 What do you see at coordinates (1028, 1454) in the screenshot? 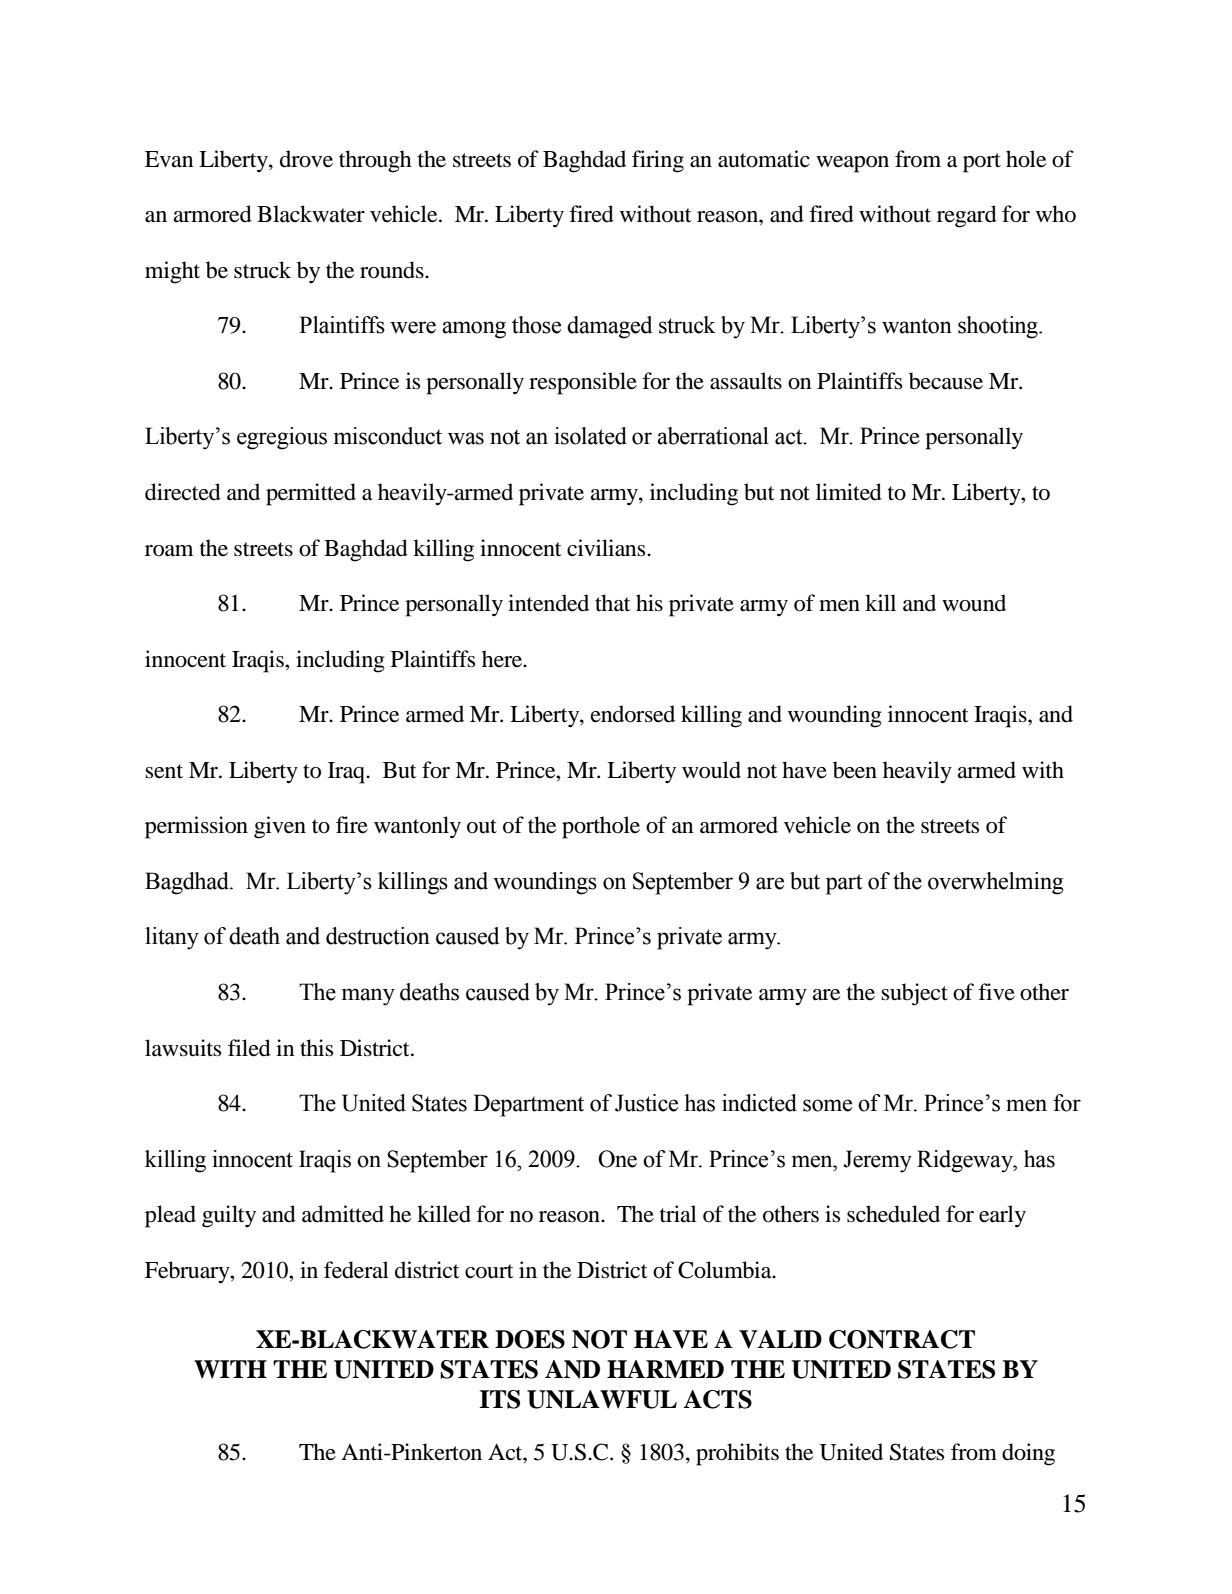
I see `doing` at bounding box center [1028, 1454].
